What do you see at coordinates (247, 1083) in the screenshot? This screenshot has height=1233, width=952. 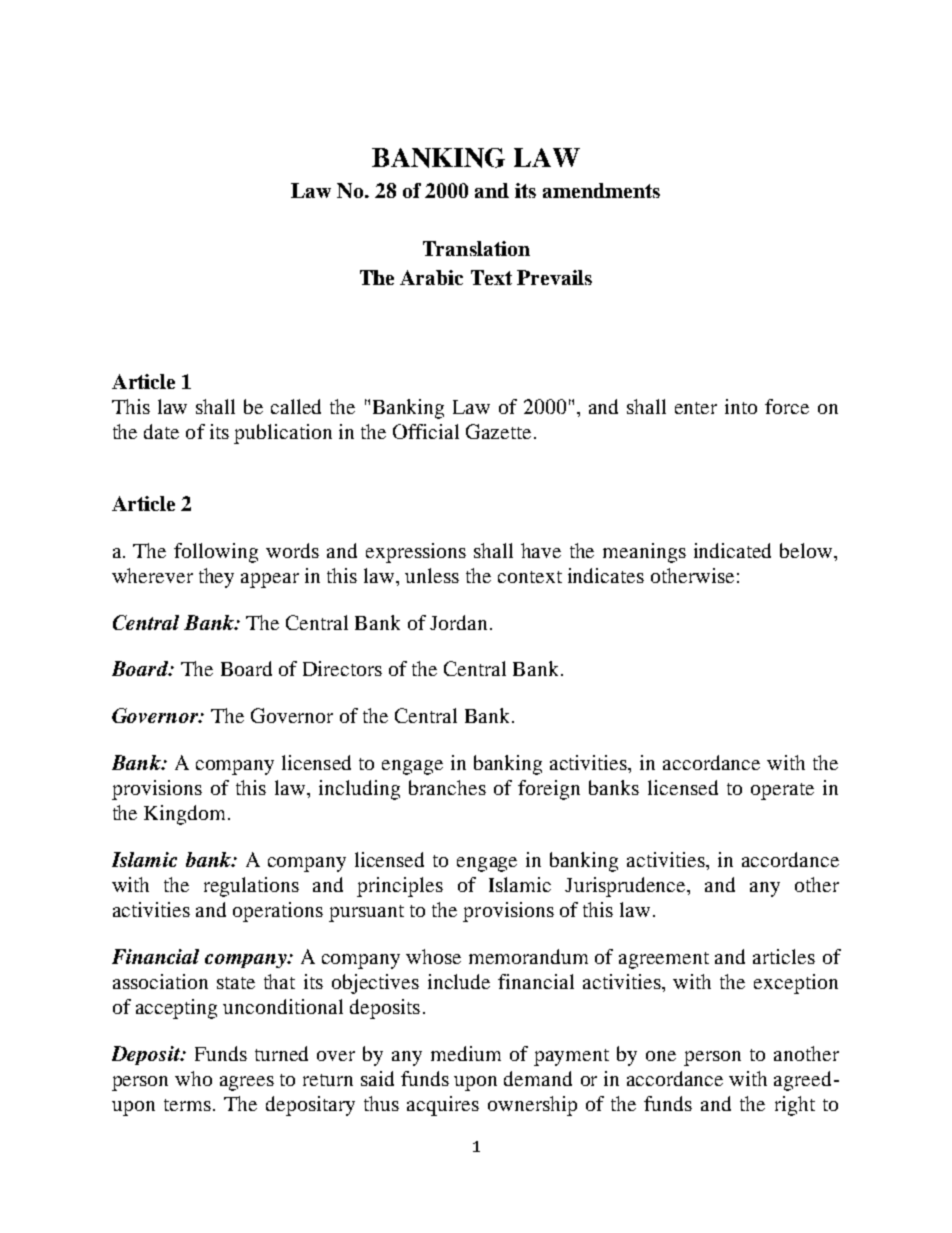 I see `agrees` at bounding box center [247, 1083].
